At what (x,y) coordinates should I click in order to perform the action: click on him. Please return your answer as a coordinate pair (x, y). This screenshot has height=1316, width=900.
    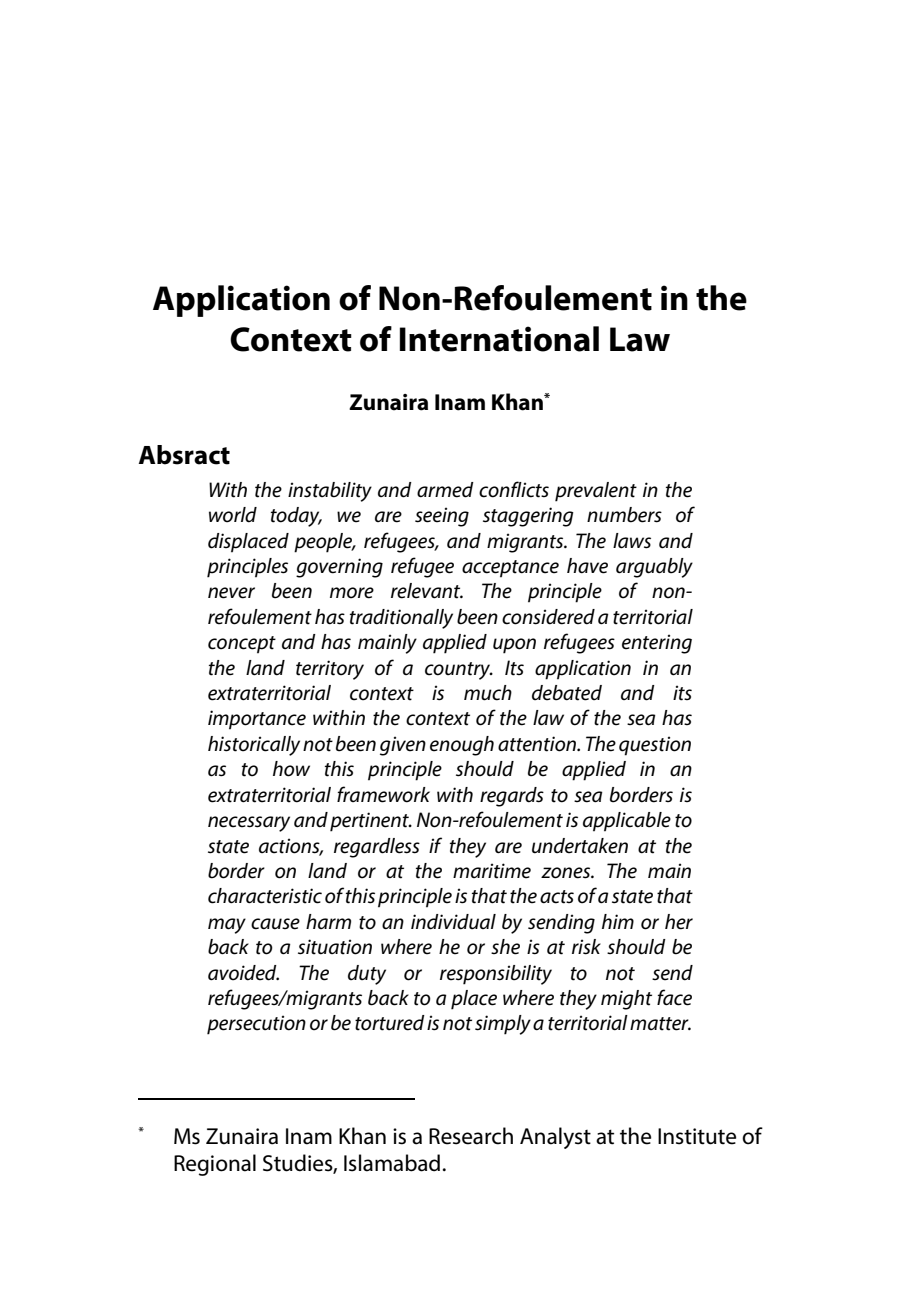
    Looking at the image, I should click on (618, 921).
